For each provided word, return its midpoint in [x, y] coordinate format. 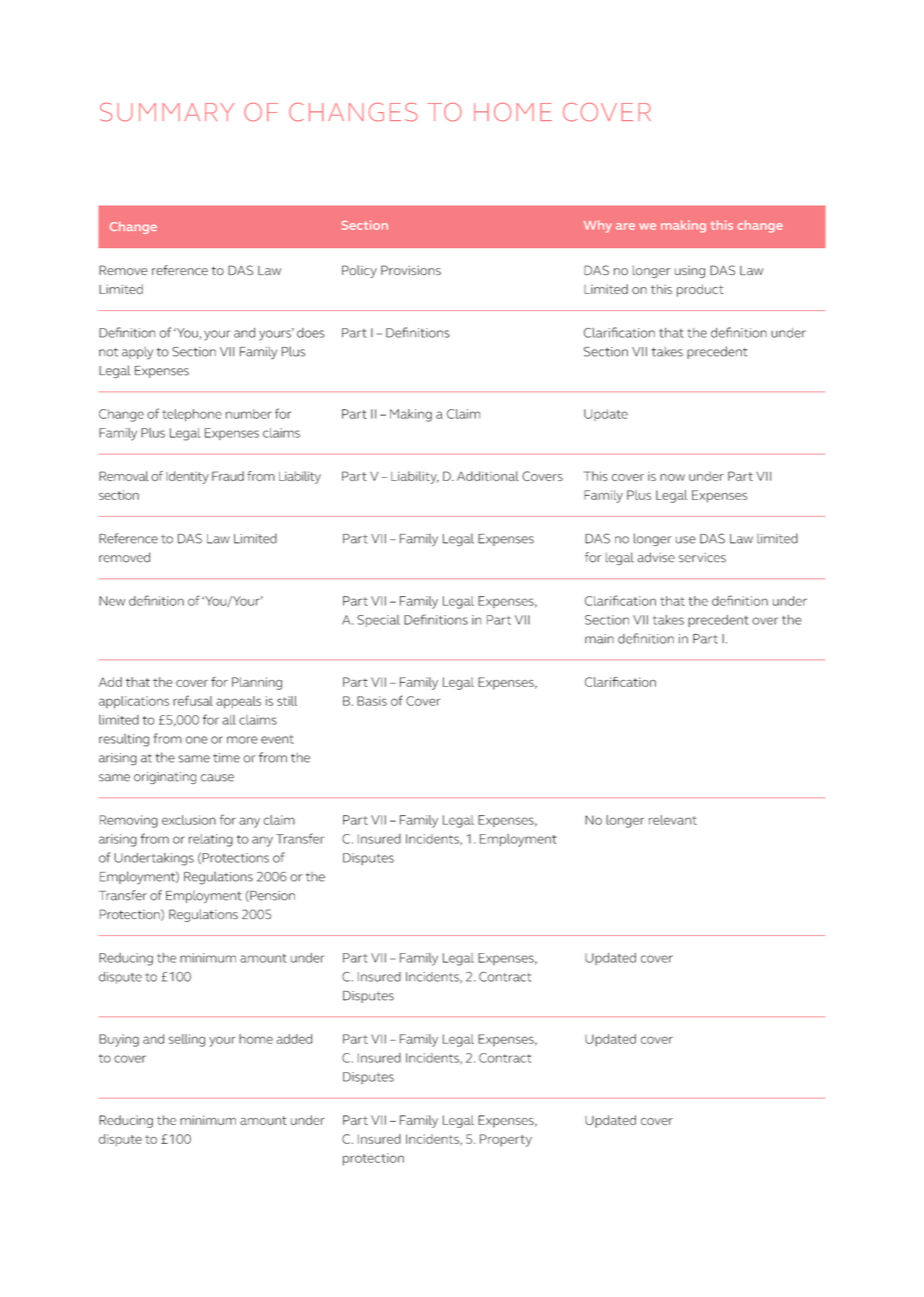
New [112, 601]
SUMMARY [167, 112]
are [625, 226]
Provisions [411, 270]
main [599, 639]
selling [186, 1040]
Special [378, 621]
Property [506, 1140]
